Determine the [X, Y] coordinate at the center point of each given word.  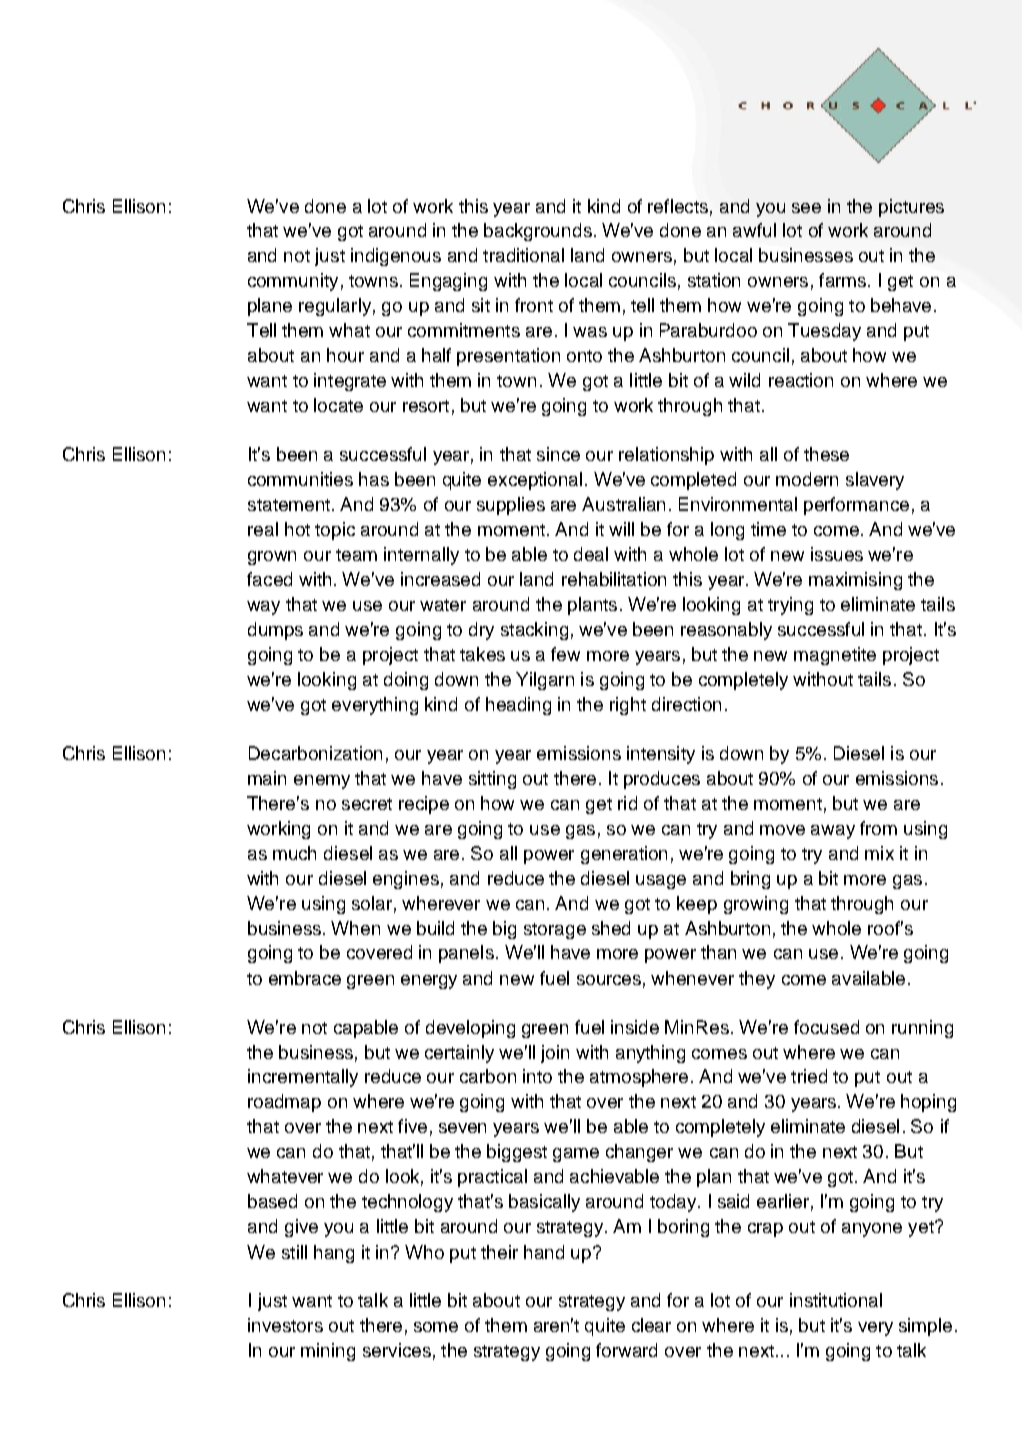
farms [842, 280]
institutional [836, 1300]
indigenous [396, 257]
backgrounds [538, 232]
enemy [322, 782]
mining [328, 1352]
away [833, 832]
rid [627, 803]
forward [626, 1350]
